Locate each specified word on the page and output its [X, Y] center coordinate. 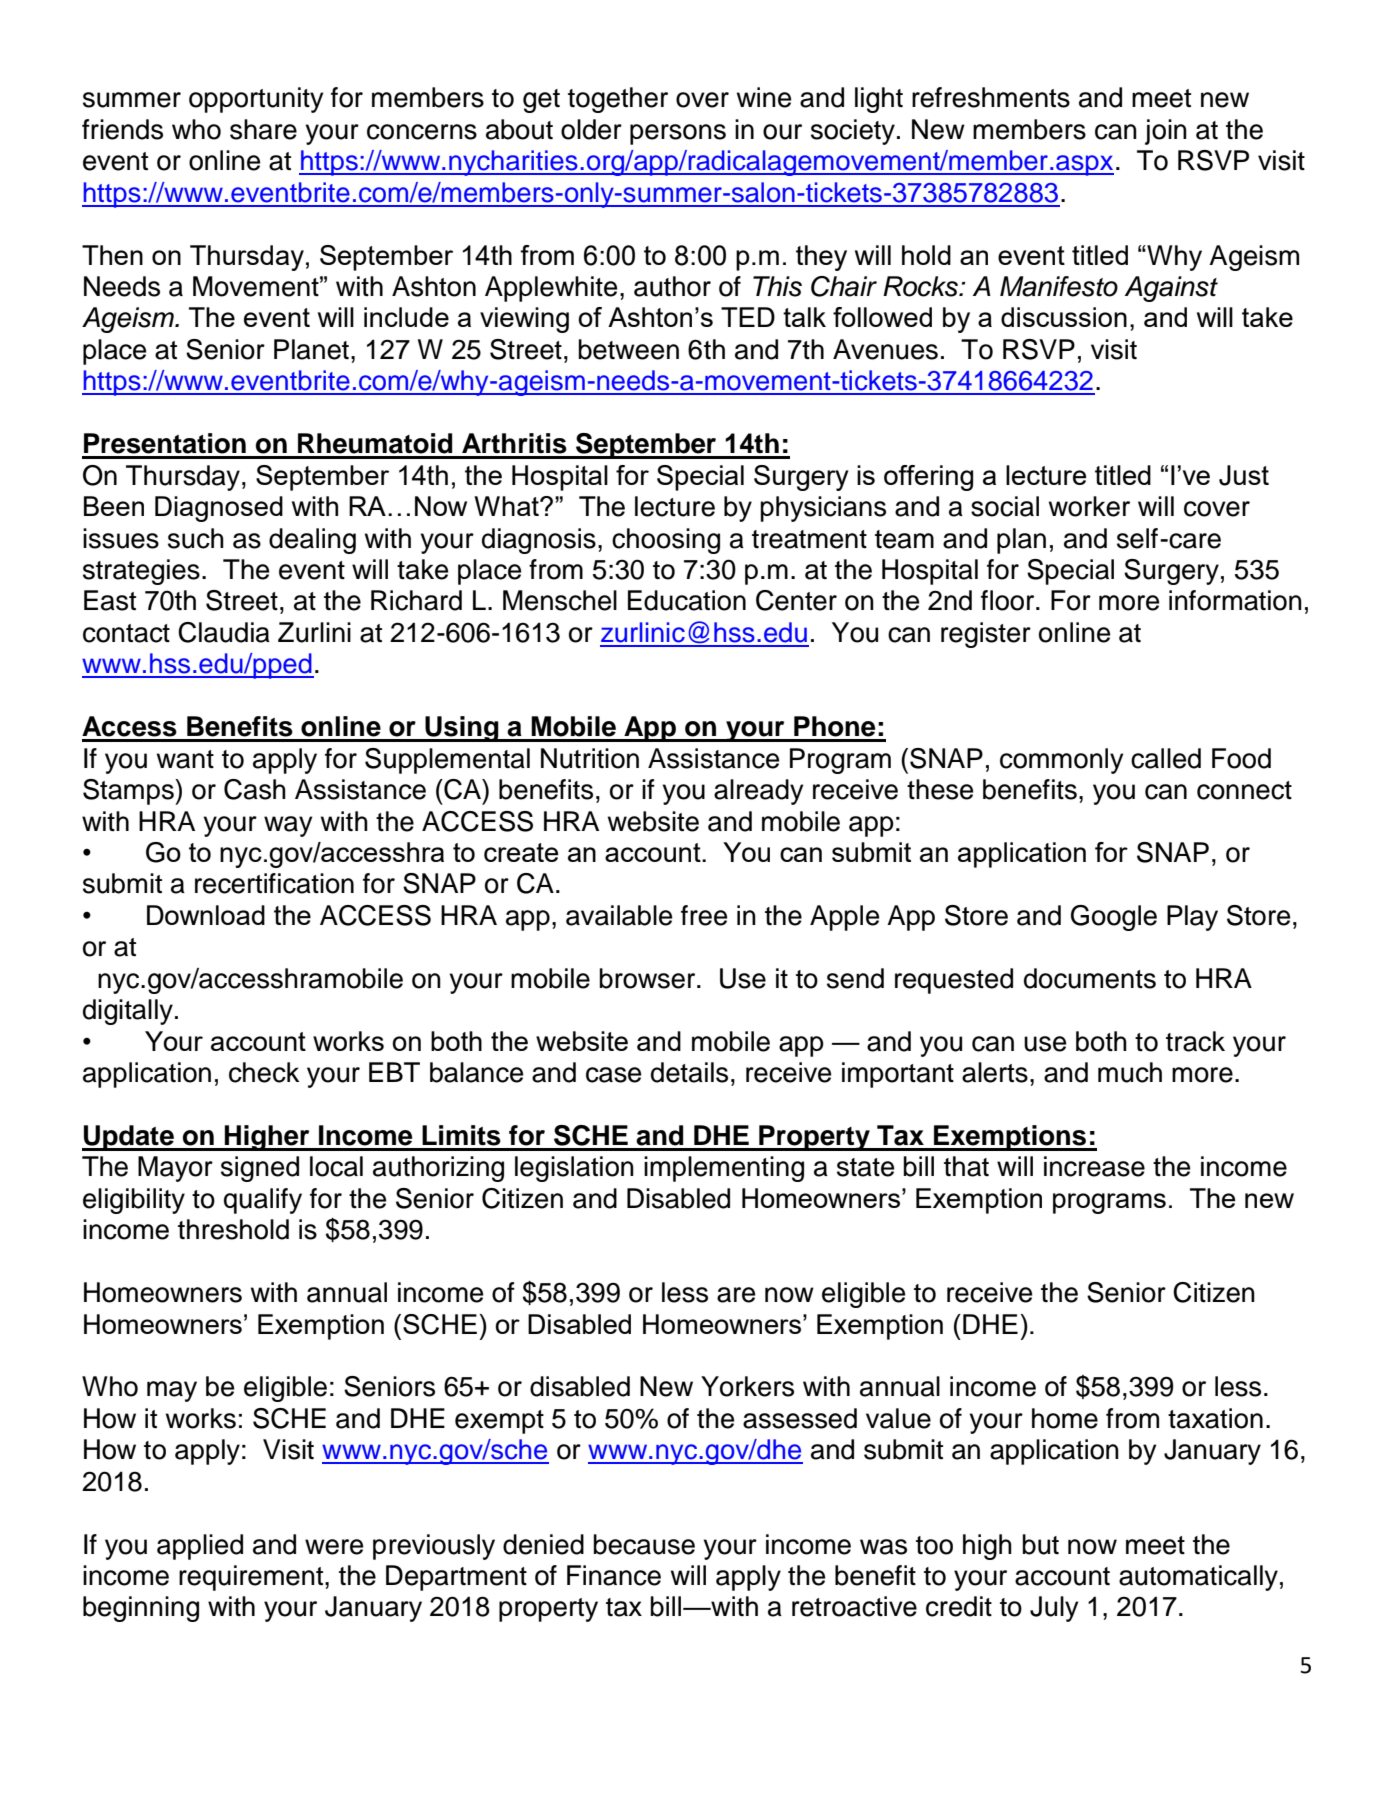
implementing [724, 1169]
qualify [263, 1201]
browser [648, 978]
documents [1090, 978]
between [628, 349]
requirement [252, 1578]
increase [1094, 1166]
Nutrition [590, 758]
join [1166, 132]
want [185, 759]
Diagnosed [219, 509]
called [1166, 758]
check [264, 1072]
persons [678, 134]
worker [1089, 506]
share [263, 129]
